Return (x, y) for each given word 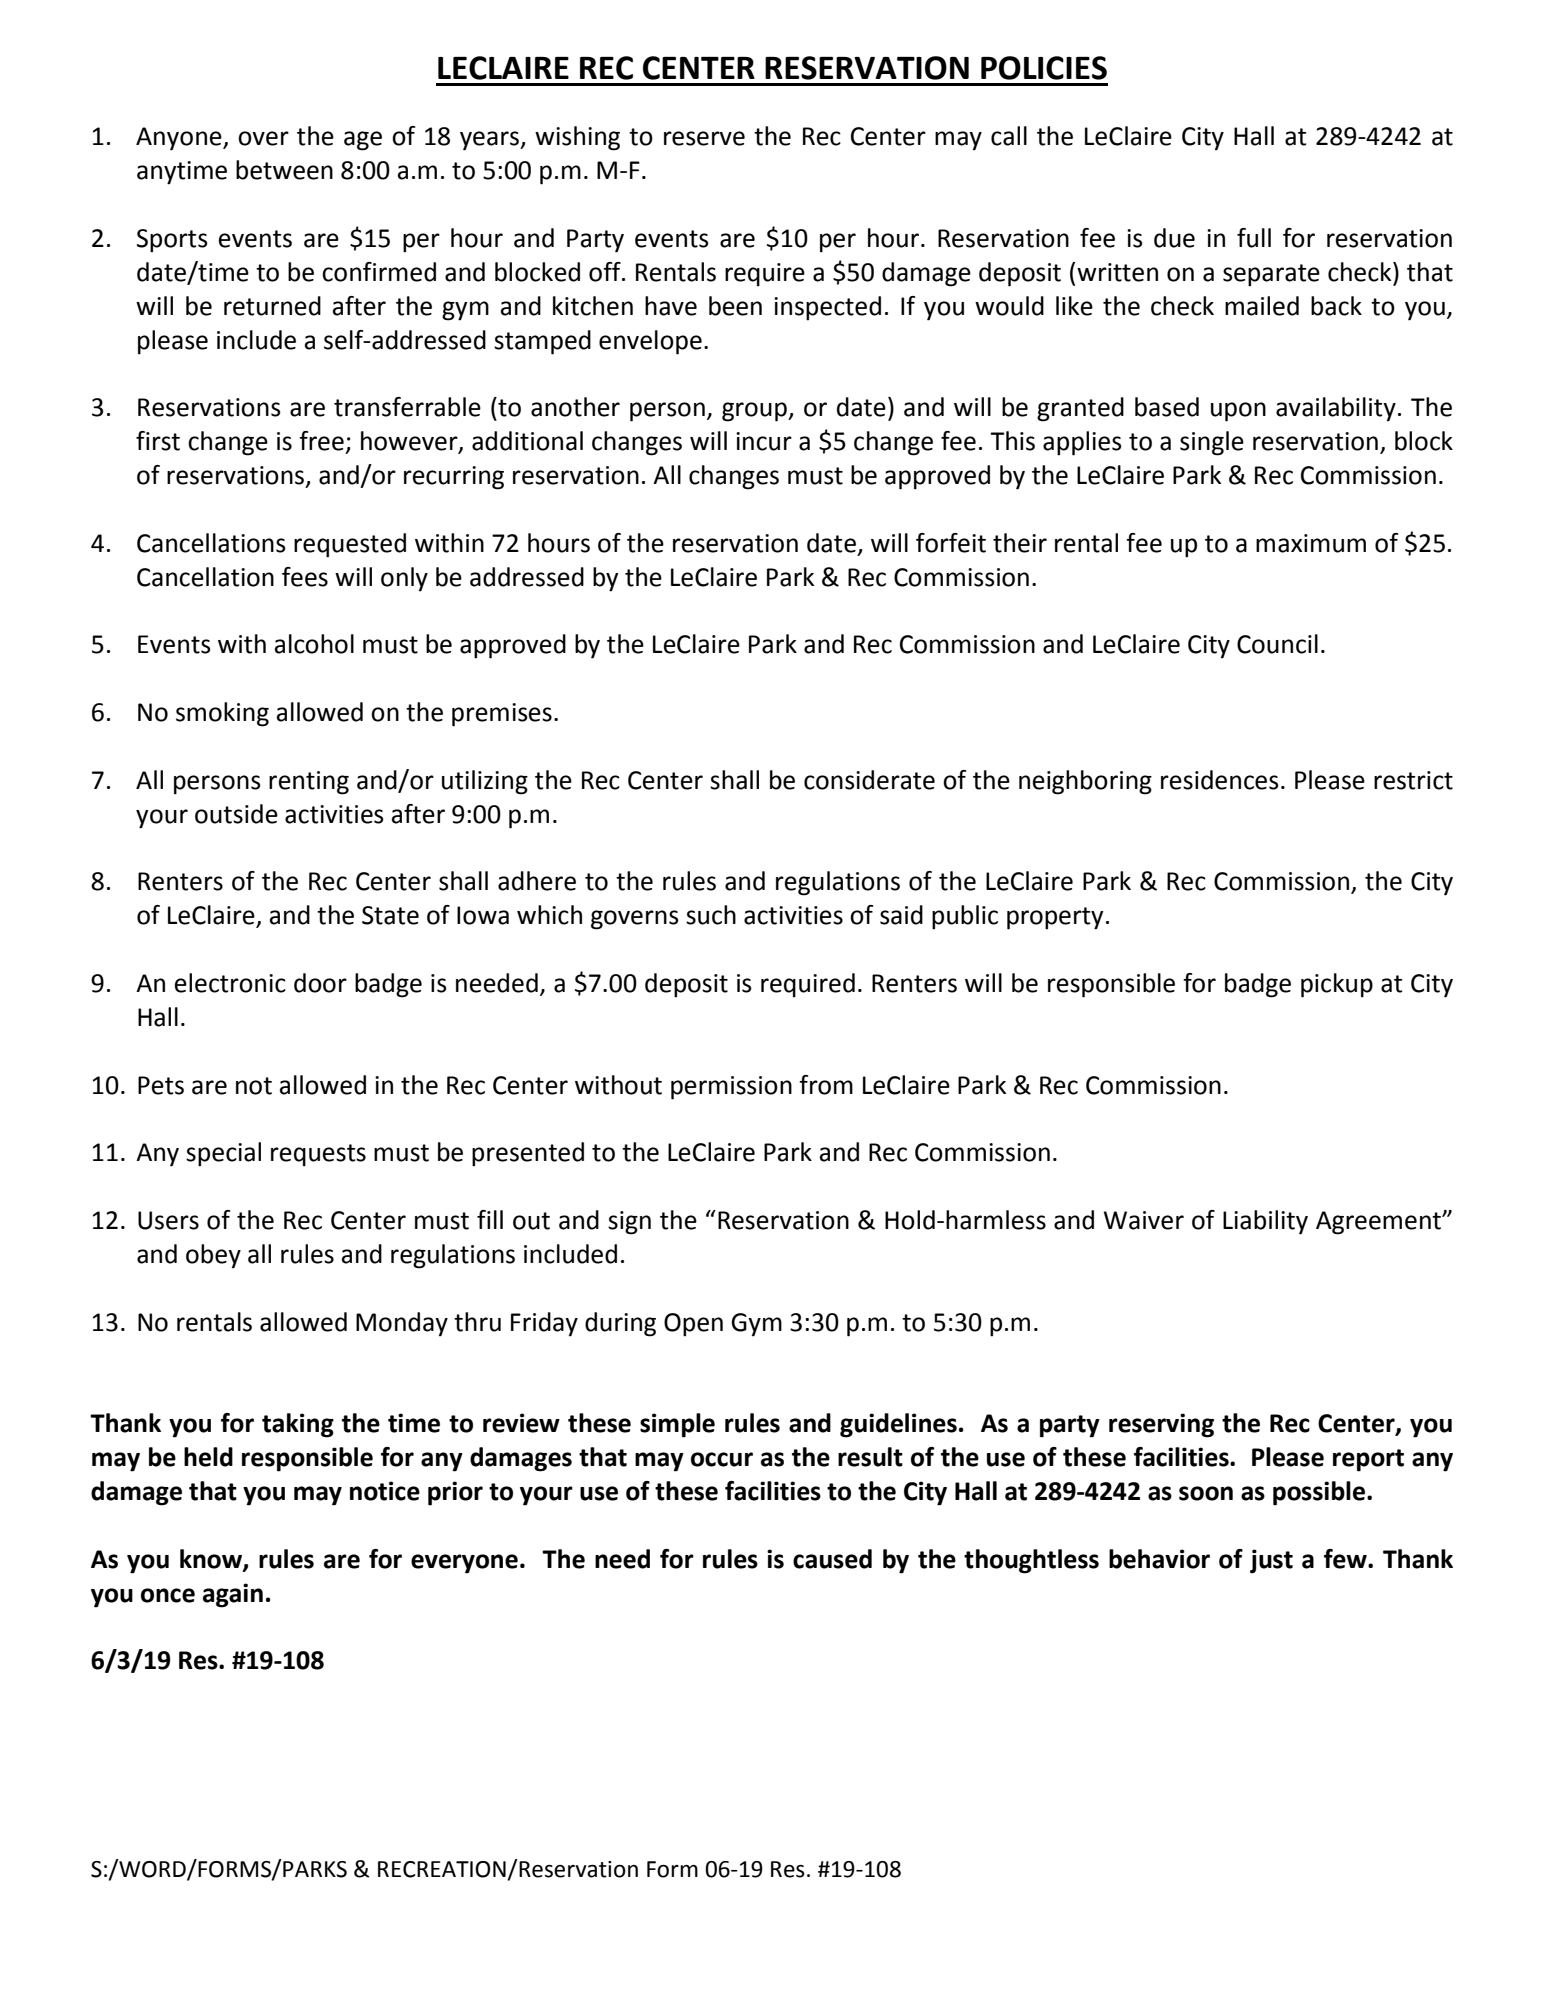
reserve (704, 138)
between (284, 170)
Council (1277, 644)
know (212, 1560)
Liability (1265, 1222)
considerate (869, 780)
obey (213, 1256)
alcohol (314, 644)
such (711, 915)
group (755, 412)
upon (1238, 412)
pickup (1337, 985)
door (320, 983)
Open (693, 1325)
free (321, 441)
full (1254, 238)
